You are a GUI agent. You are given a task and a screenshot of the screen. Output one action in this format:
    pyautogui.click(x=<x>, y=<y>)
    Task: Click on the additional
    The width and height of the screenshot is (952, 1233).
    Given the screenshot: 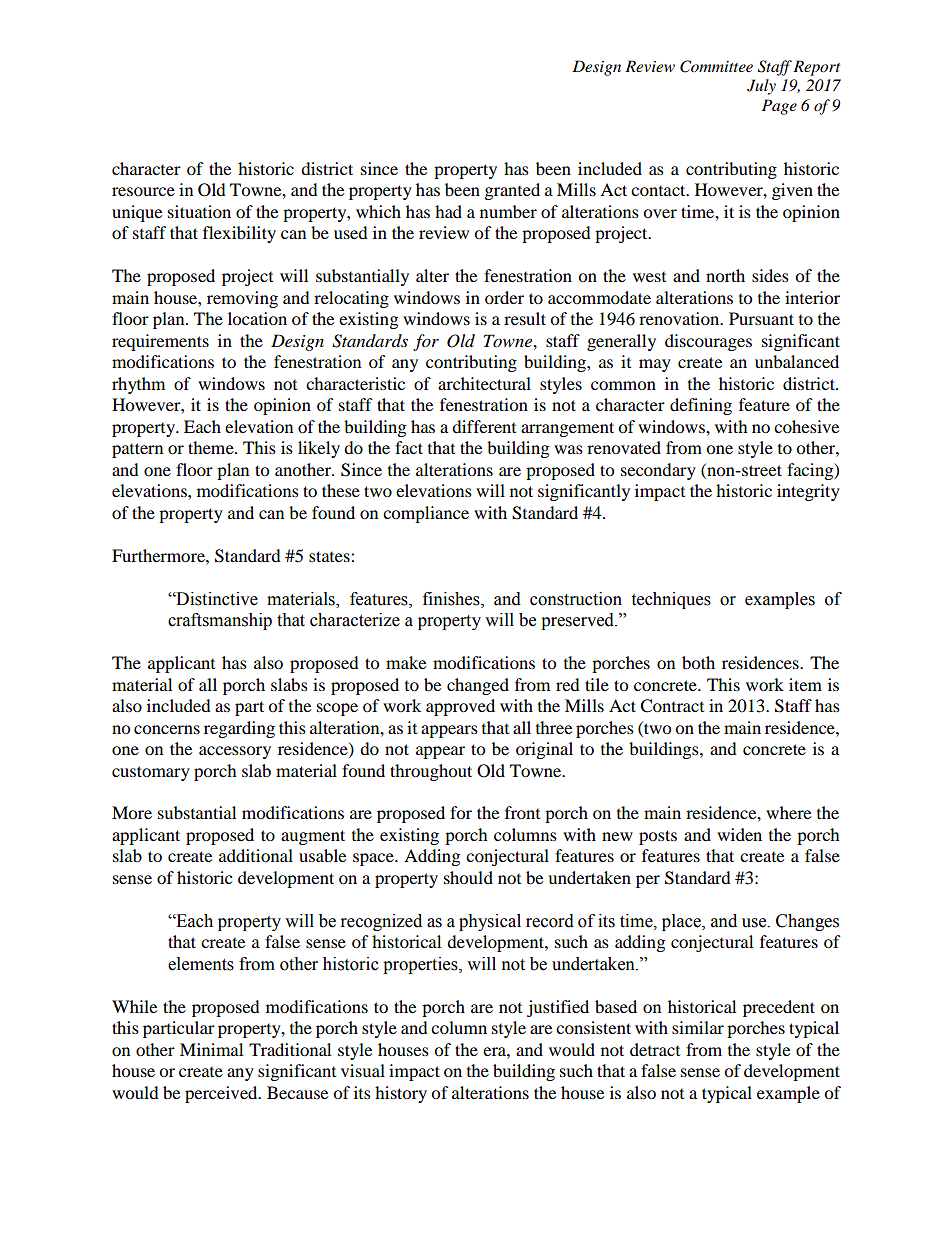 What is the action you would take?
    pyautogui.click(x=256, y=855)
